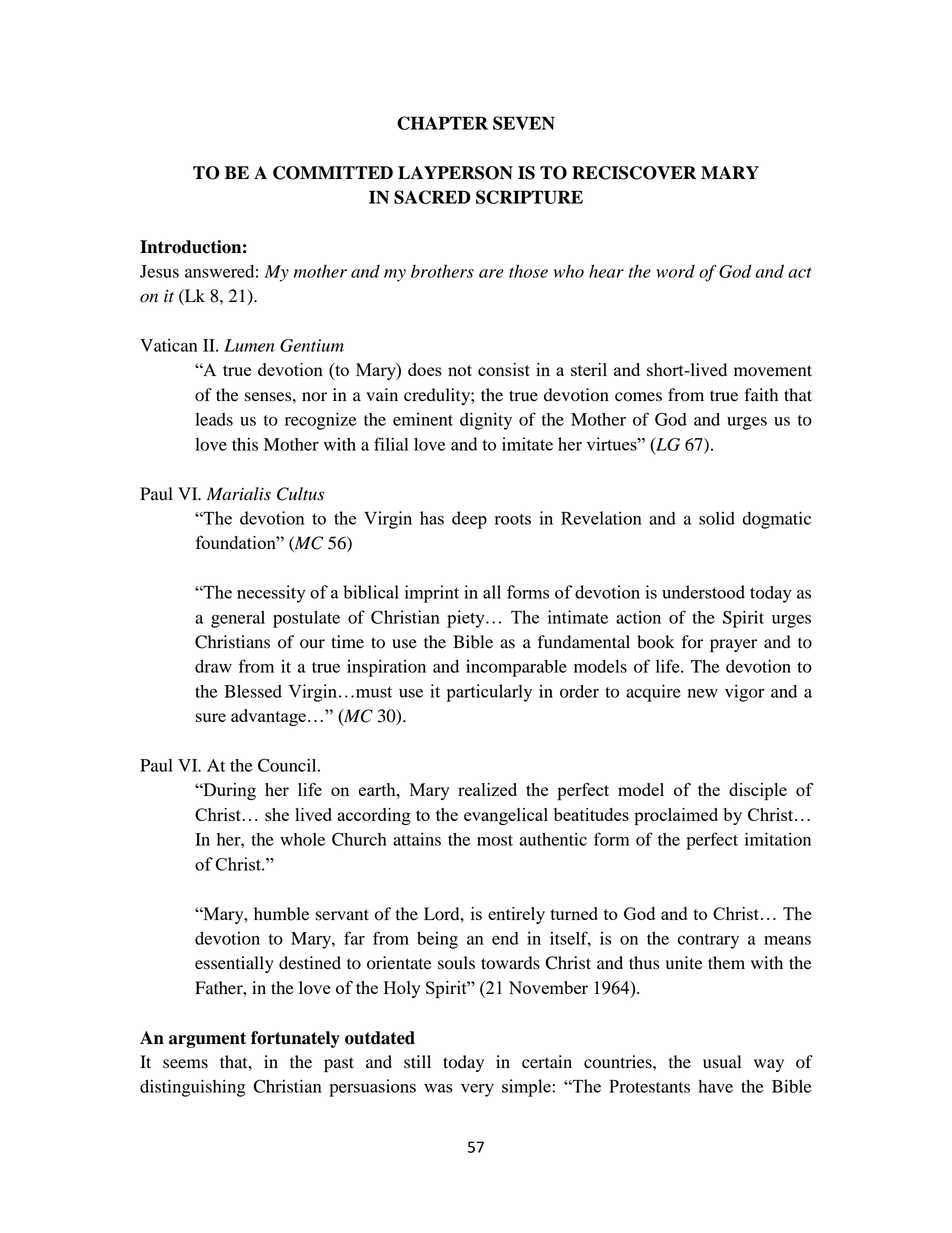  What do you see at coordinates (245, 444) in the screenshot?
I see `this` at bounding box center [245, 444].
